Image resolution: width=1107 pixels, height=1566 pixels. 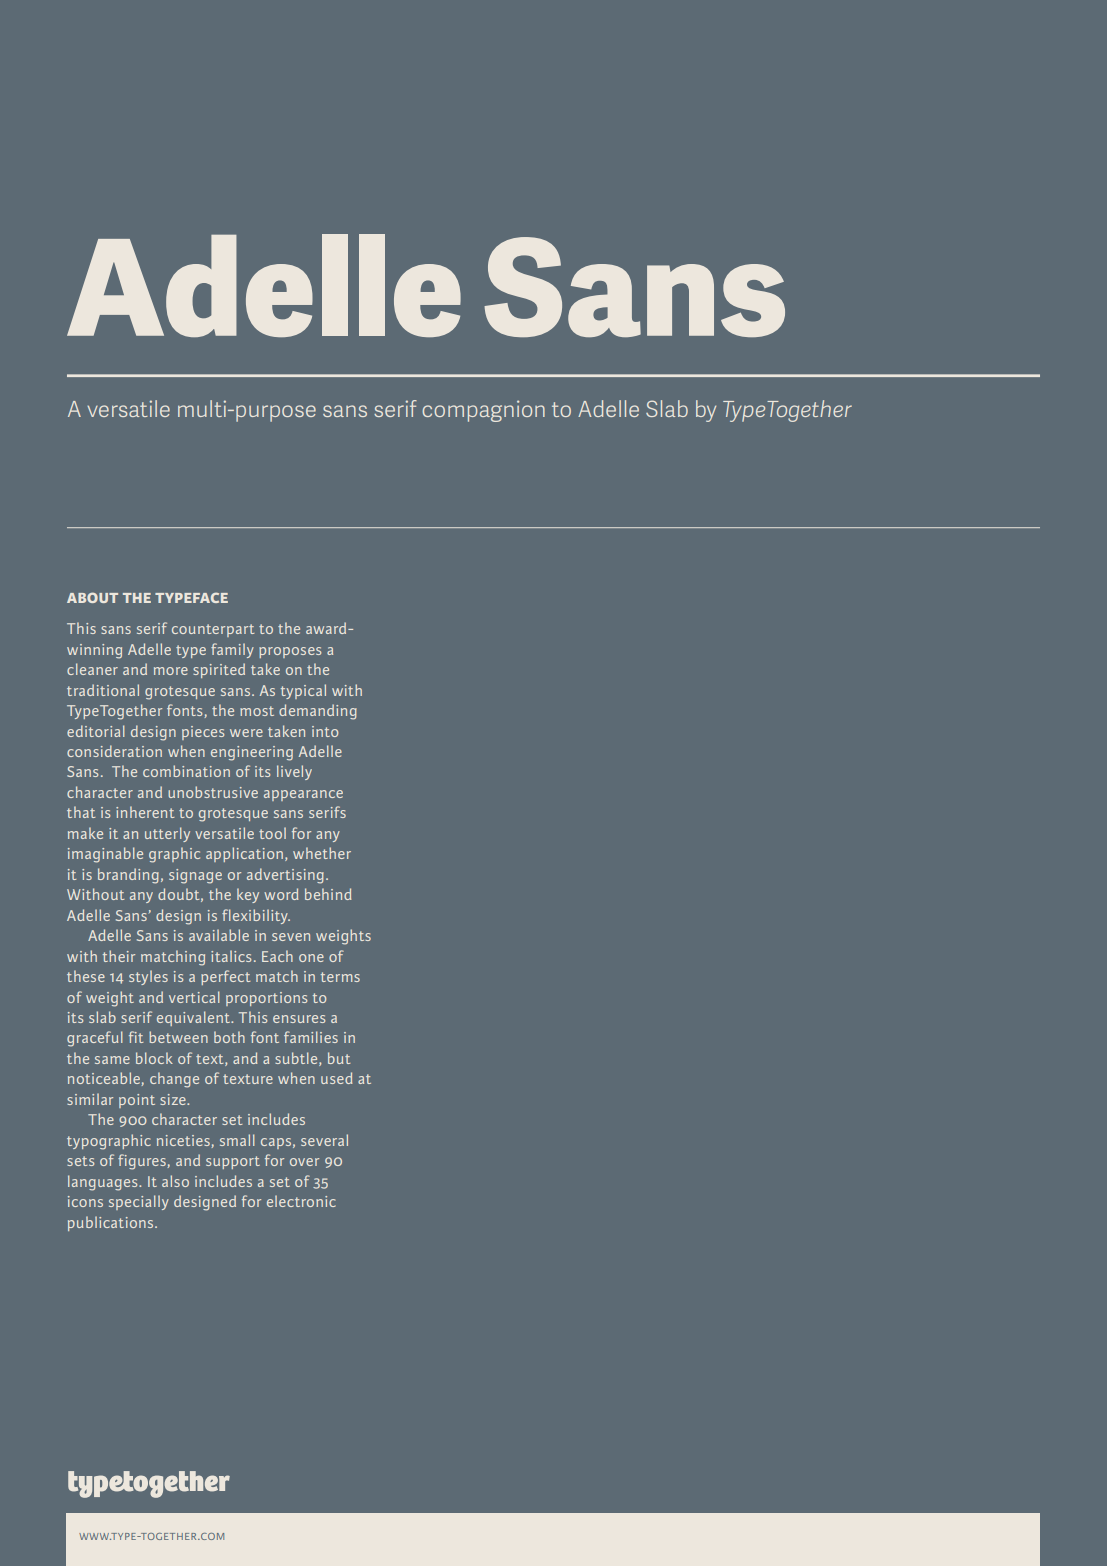 I want to click on about, so click(x=92, y=597).
